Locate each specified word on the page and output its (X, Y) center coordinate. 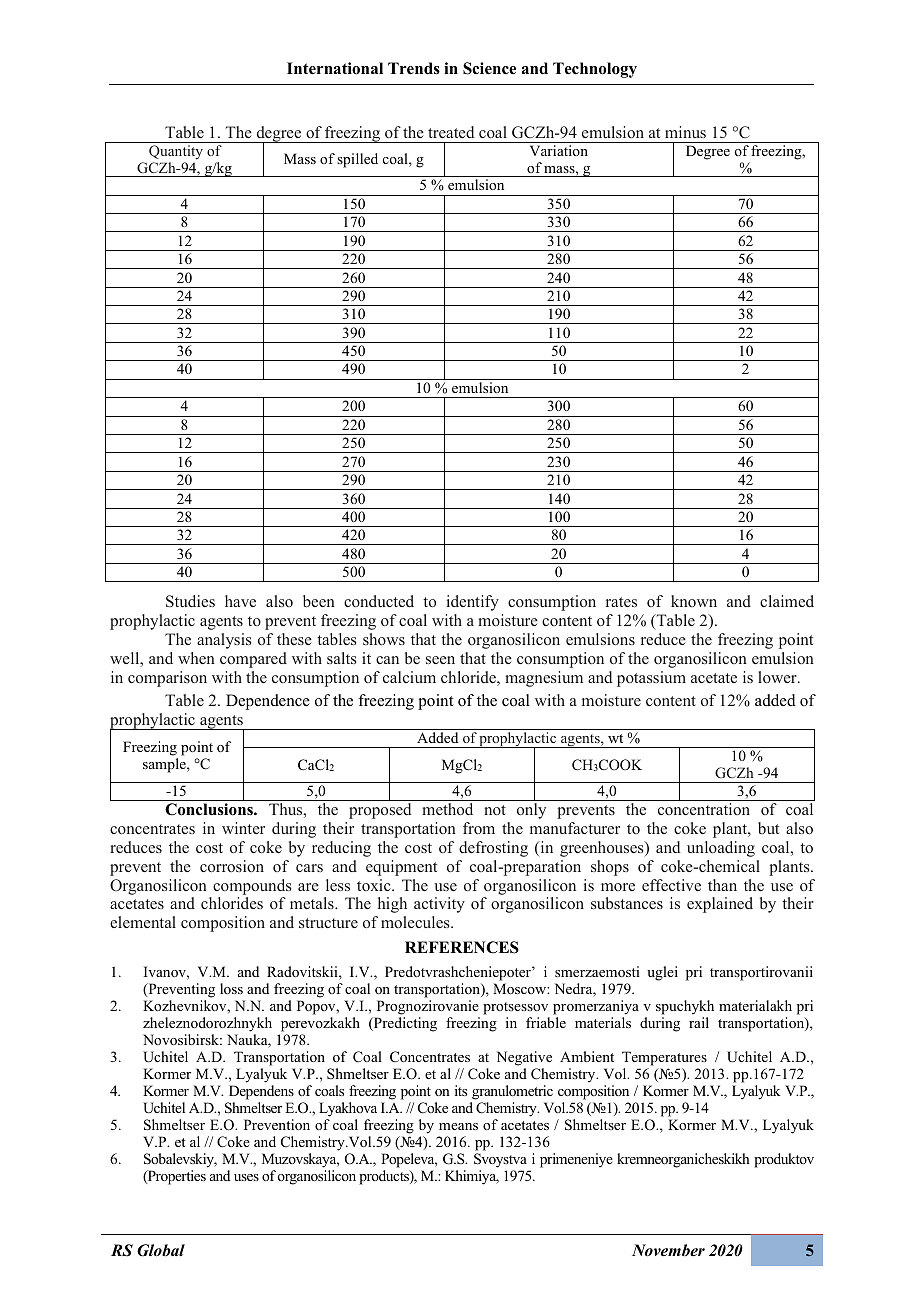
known (694, 601)
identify (473, 603)
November (668, 1250)
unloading (721, 849)
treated (451, 132)
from (479, 828)
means (458, 1126)
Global (161, 1250)
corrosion (232, 866)
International (335, 68)
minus (685, 132)
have (240, 601)
